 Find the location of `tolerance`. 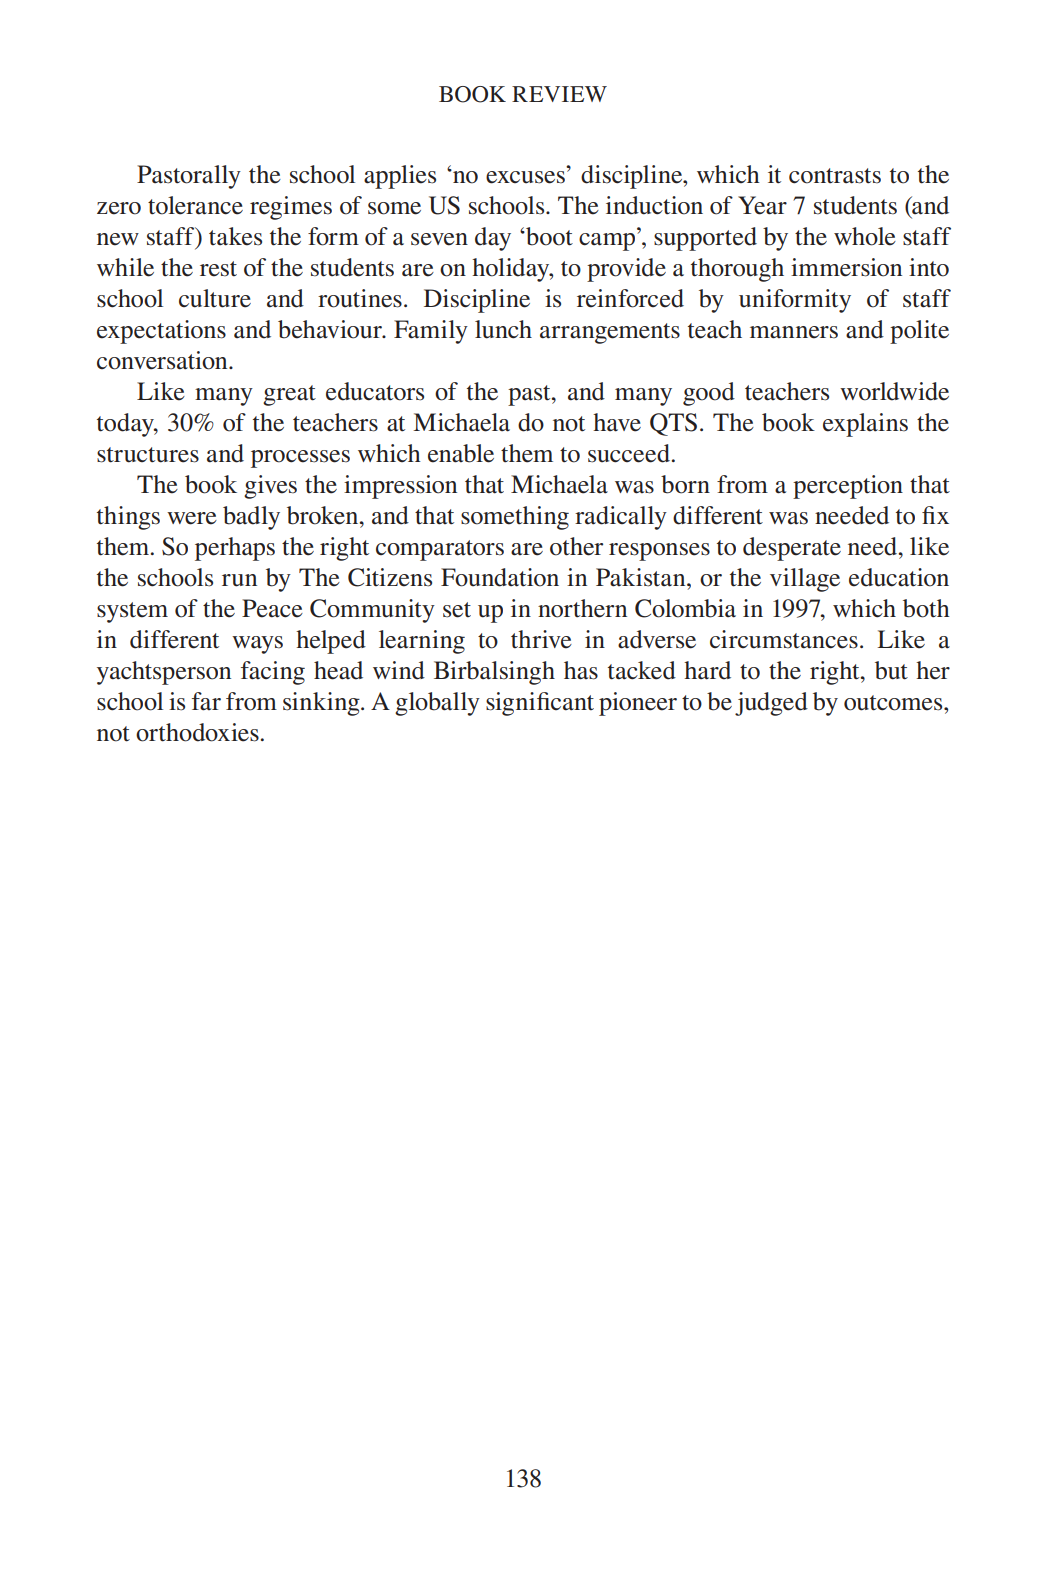

tolerance is located at coordinates (195, 205).
